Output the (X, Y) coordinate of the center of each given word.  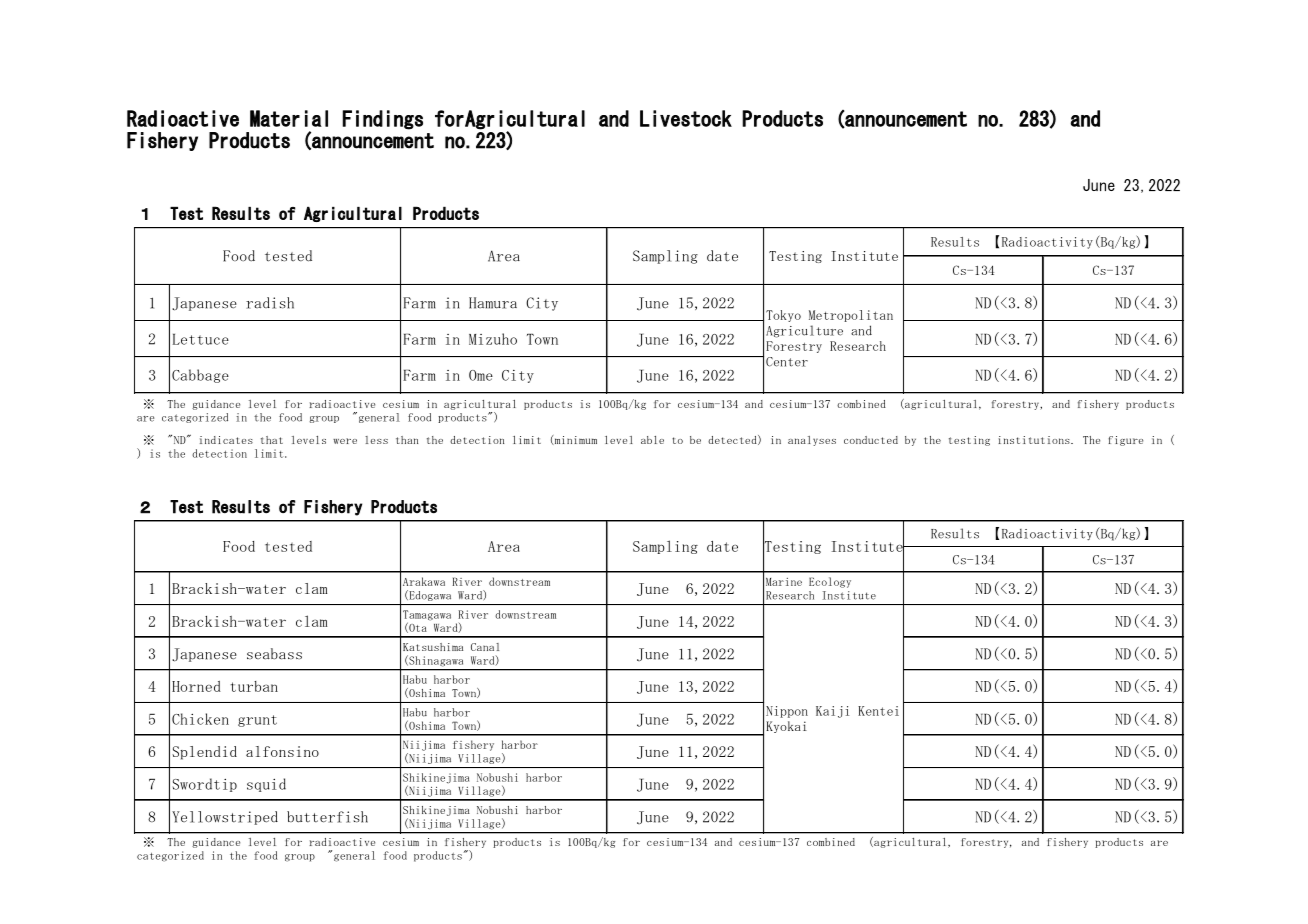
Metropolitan (851, 316)
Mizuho (493, 339)
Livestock (686, 118)
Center (787, 362)
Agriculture (804, 331)
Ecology (830, 582)
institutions (1035, 440)
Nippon (787, 712)
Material (289, 118)
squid (266, 785)
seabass (274, 654)
